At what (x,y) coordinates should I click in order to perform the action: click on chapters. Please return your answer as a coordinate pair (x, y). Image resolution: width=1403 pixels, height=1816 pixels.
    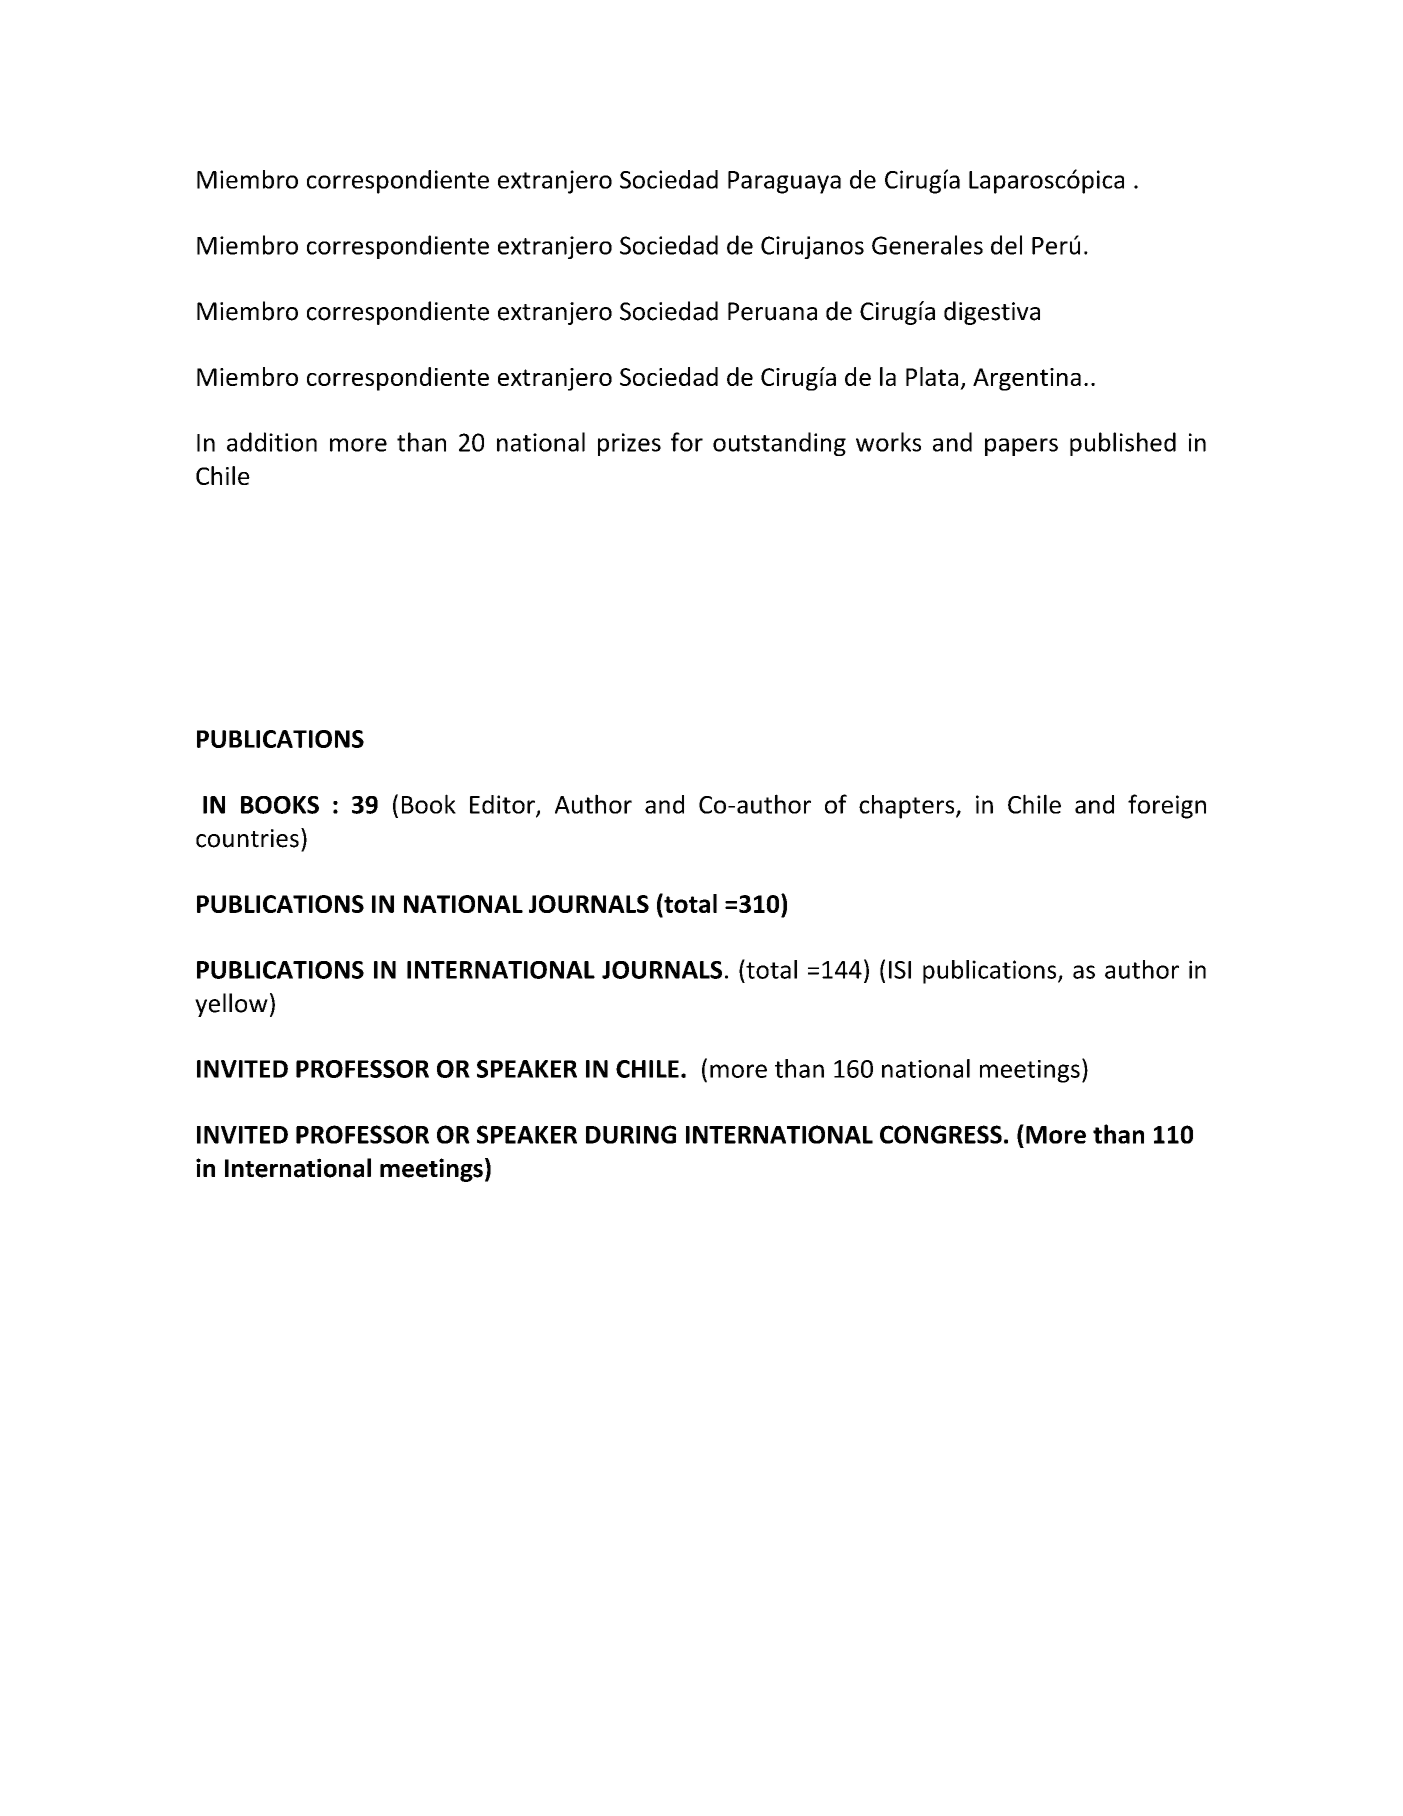
    Looking at the image, I should click on (908, 807).
